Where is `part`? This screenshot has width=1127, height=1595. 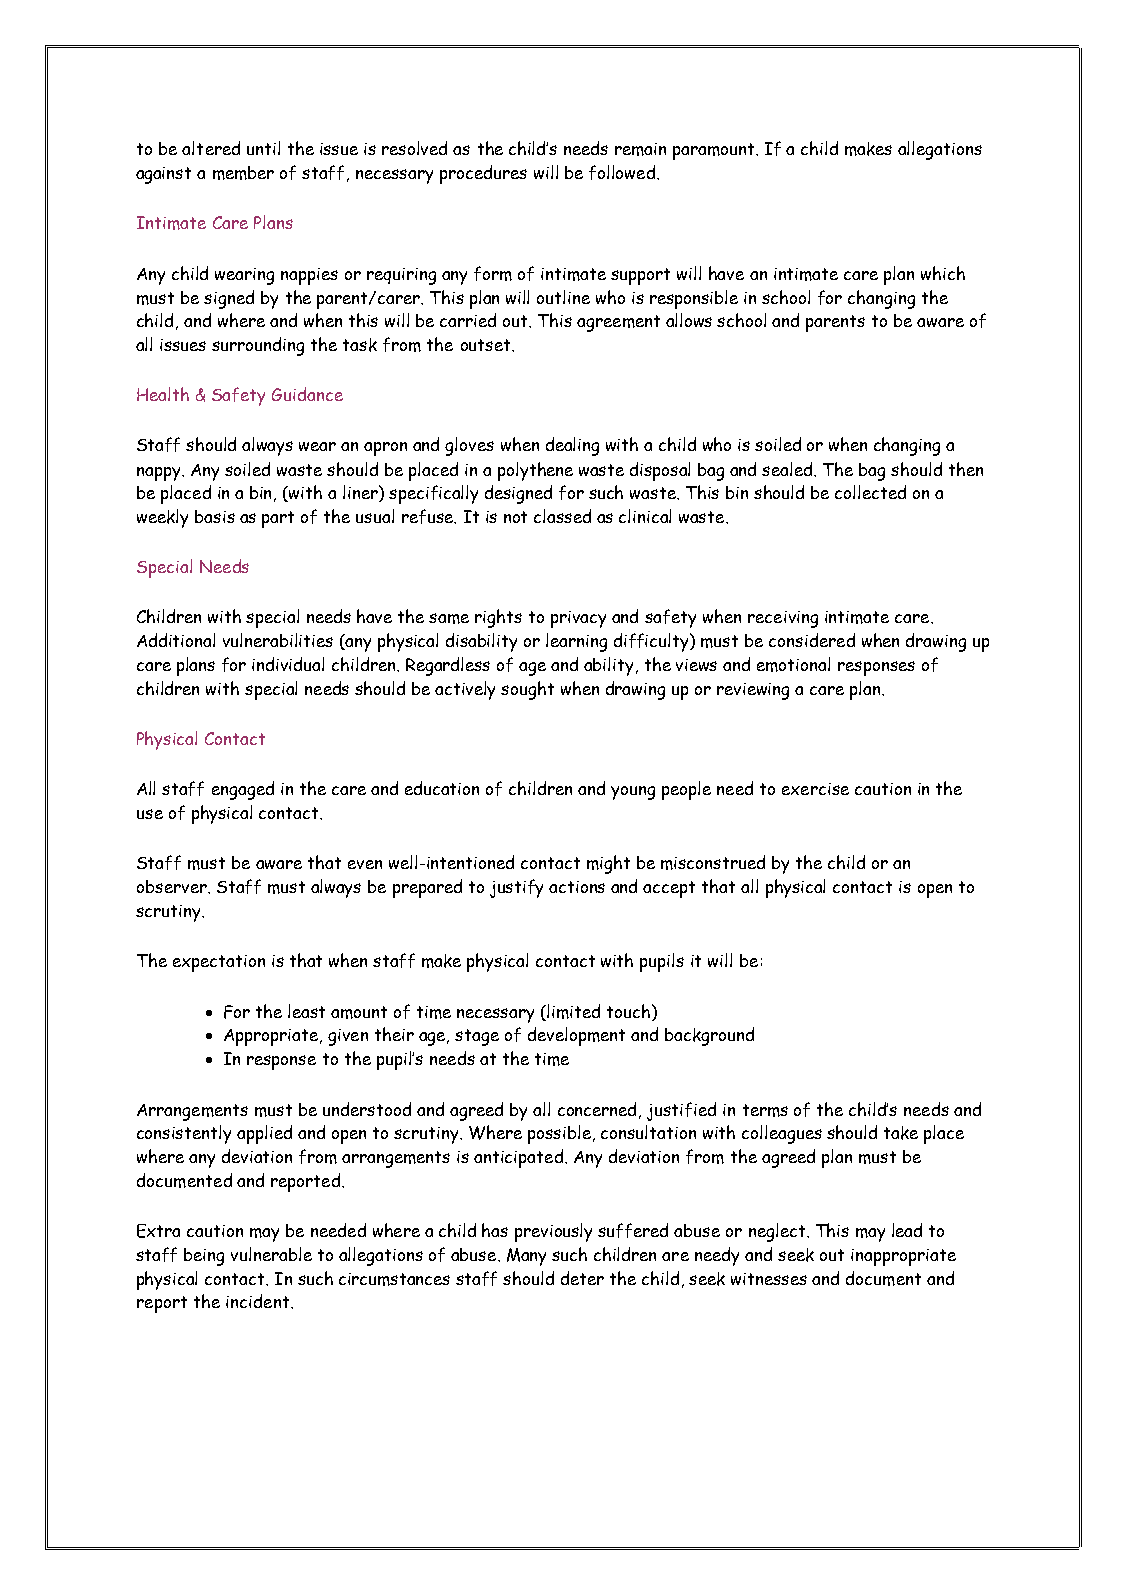 part is located at coordinates (278, 519).
